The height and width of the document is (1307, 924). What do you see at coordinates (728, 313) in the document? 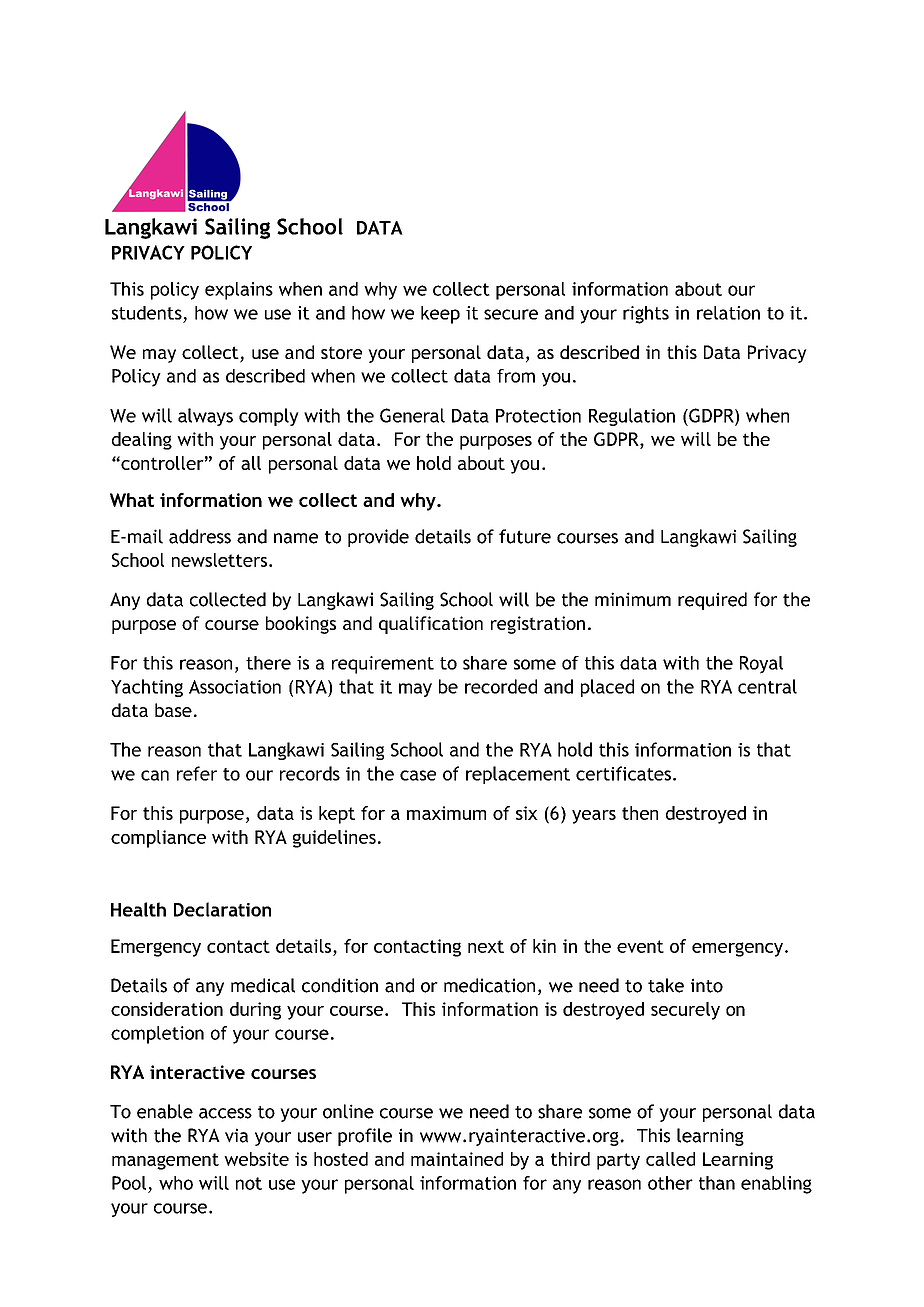
I see `relation` at bounding box center [728, 313].
